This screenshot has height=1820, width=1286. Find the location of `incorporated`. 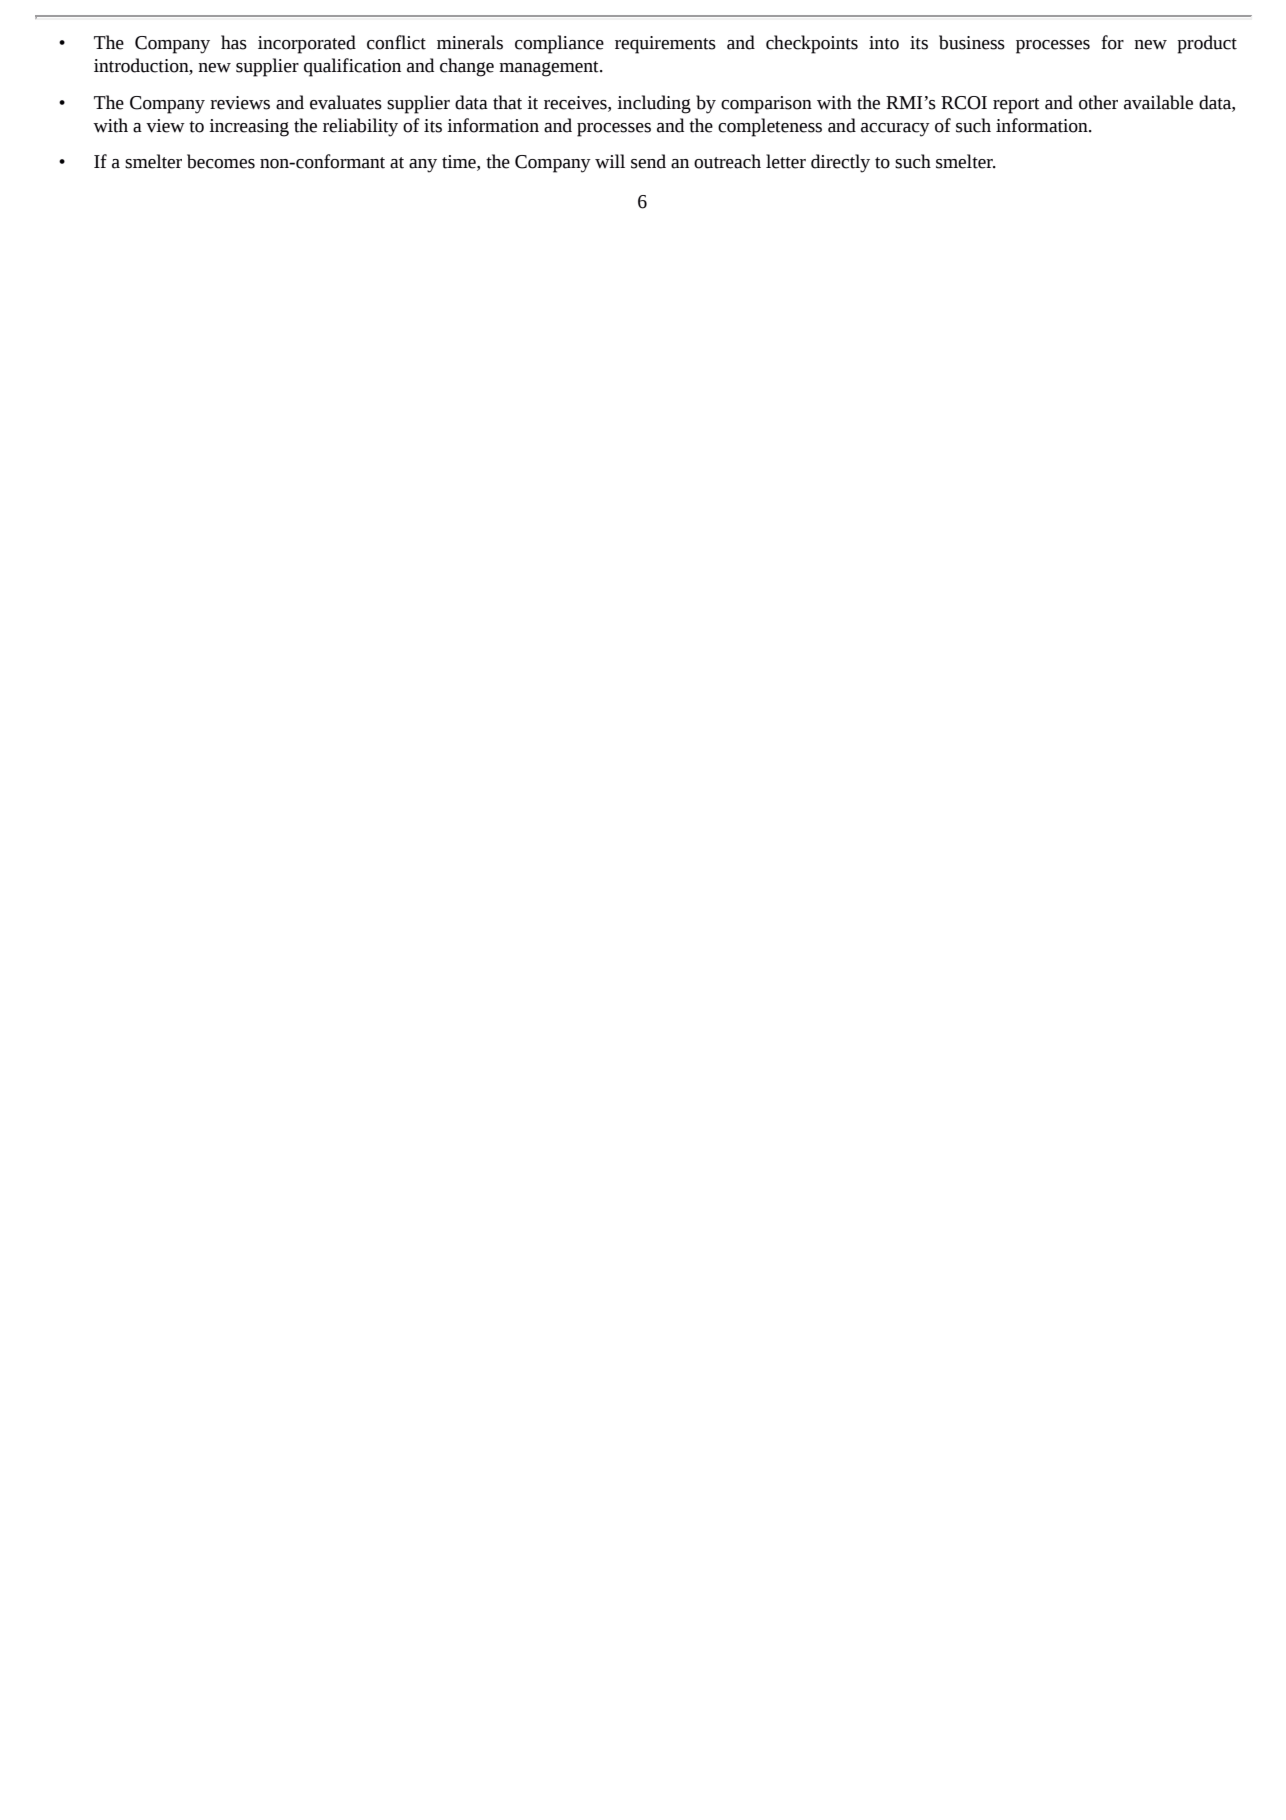

incorporated is located at coordinates (307, 44).
